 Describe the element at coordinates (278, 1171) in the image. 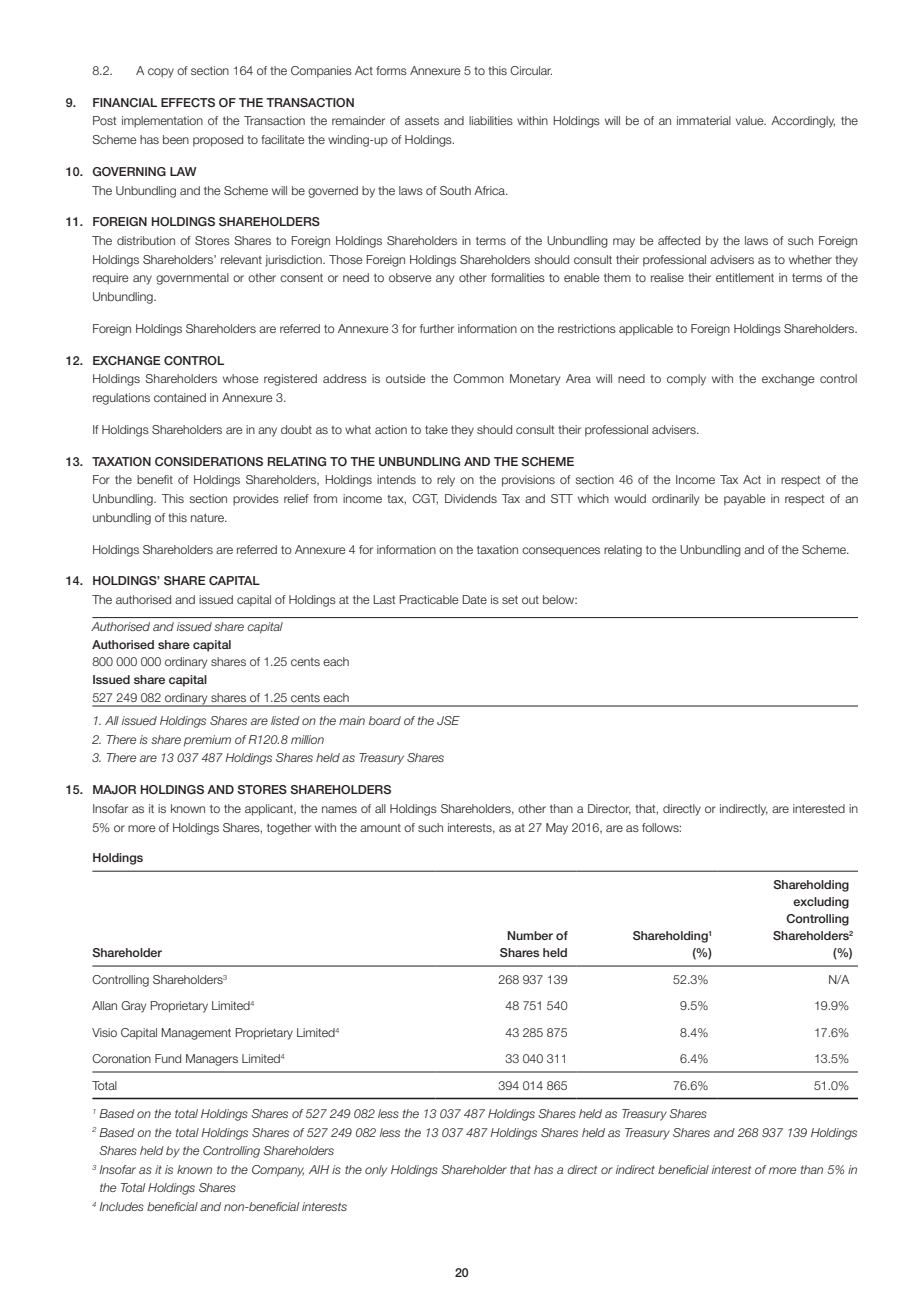

I see `Company` at that location.
